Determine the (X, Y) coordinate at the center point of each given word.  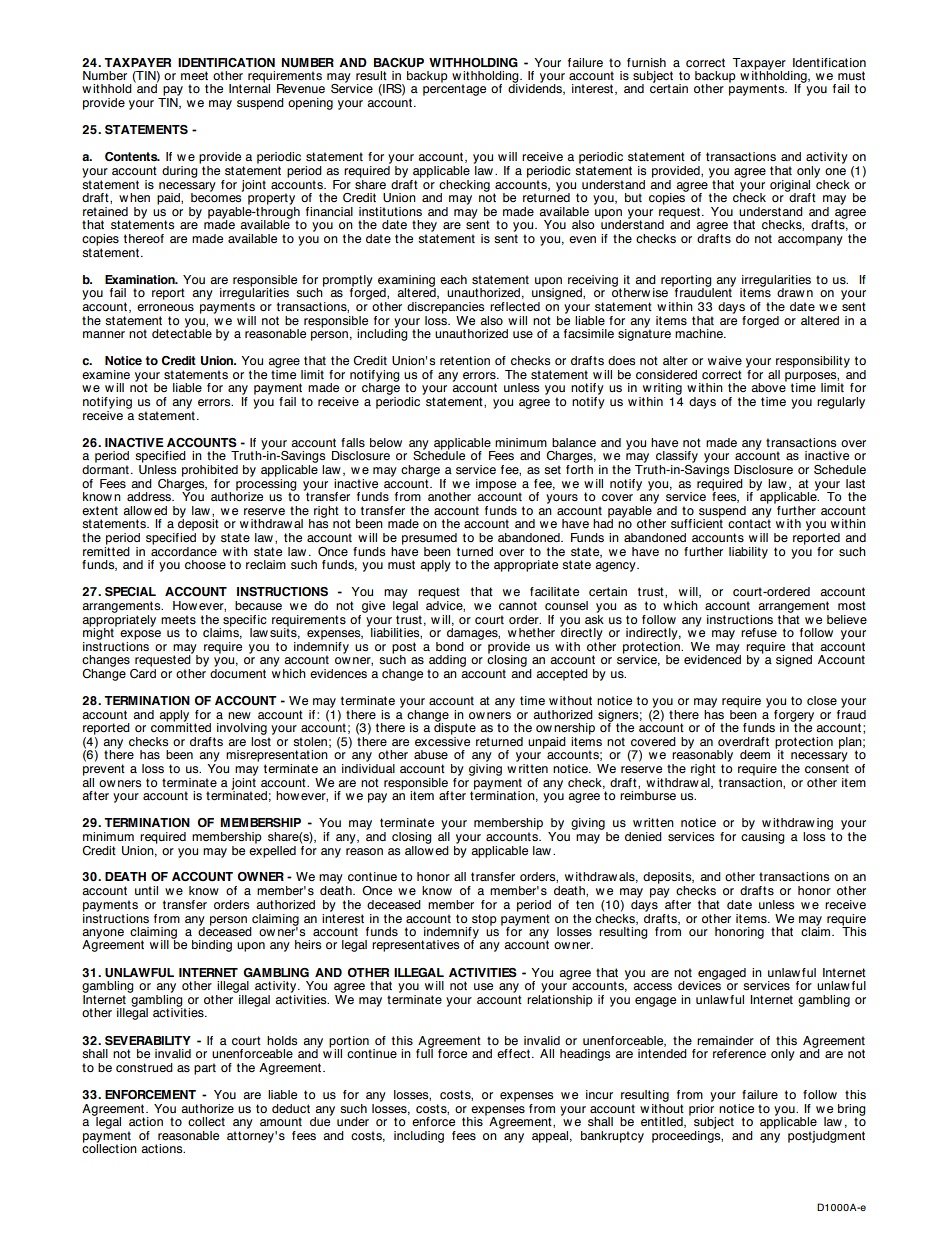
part (205, 1069)
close (822, 700)
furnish (646, 62)
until (146, 890)
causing (763, 836)
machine (700, 333)
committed (181, 726)
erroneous (165, 307)
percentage (454, 90)
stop (483, 921)
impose (496, 485)
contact (749, 523)
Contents (132, 156)
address (150, 496)
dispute (455, 728)
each (453, 279)
